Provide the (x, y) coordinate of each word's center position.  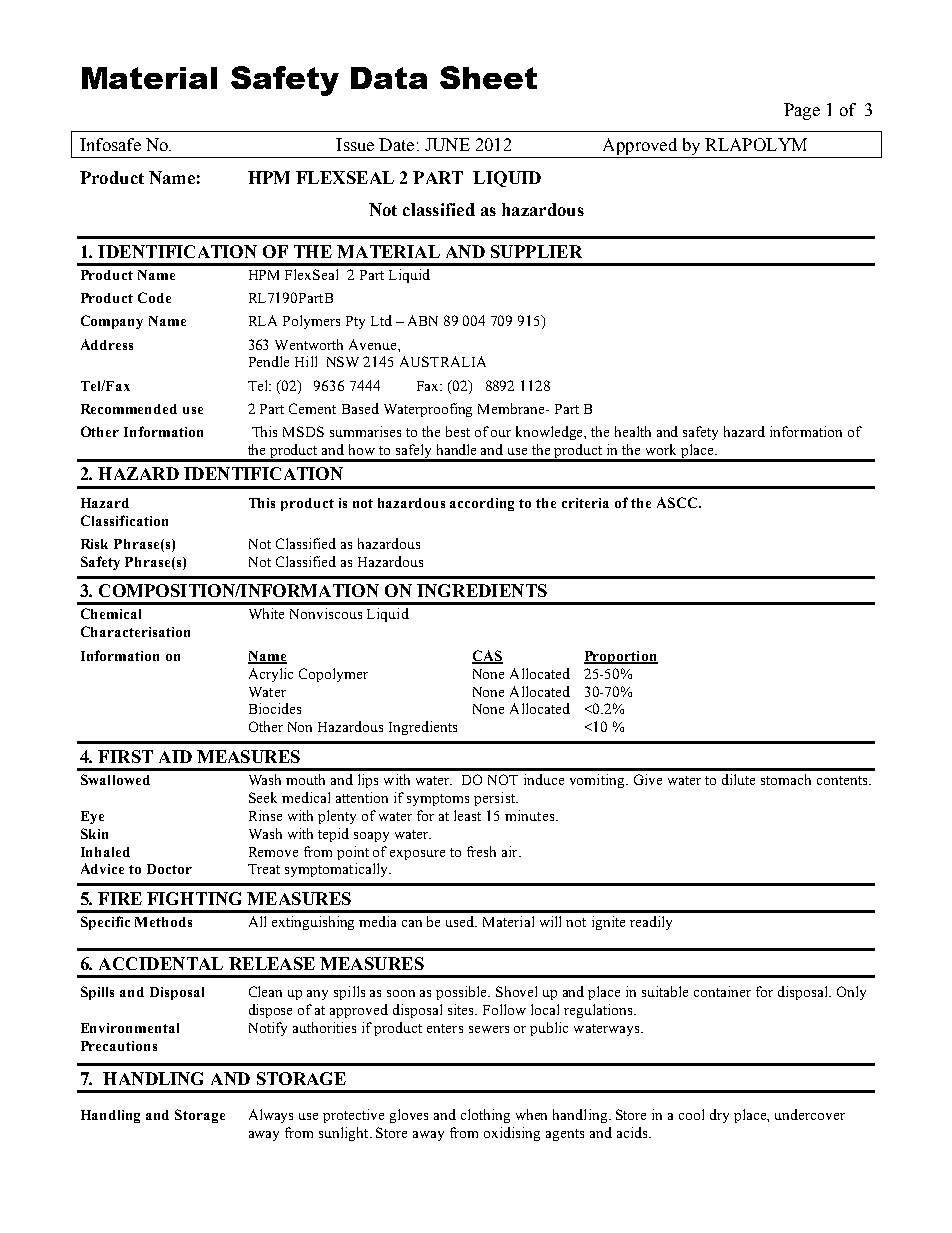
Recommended (129, 409)
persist (496, 799)
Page (802, 111)
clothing (485, 1116)
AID (175, 756)
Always (271, 1116)
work (661, 449)
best (458, 431)
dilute (738, 779)
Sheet (488, 77)
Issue (355, 144)
